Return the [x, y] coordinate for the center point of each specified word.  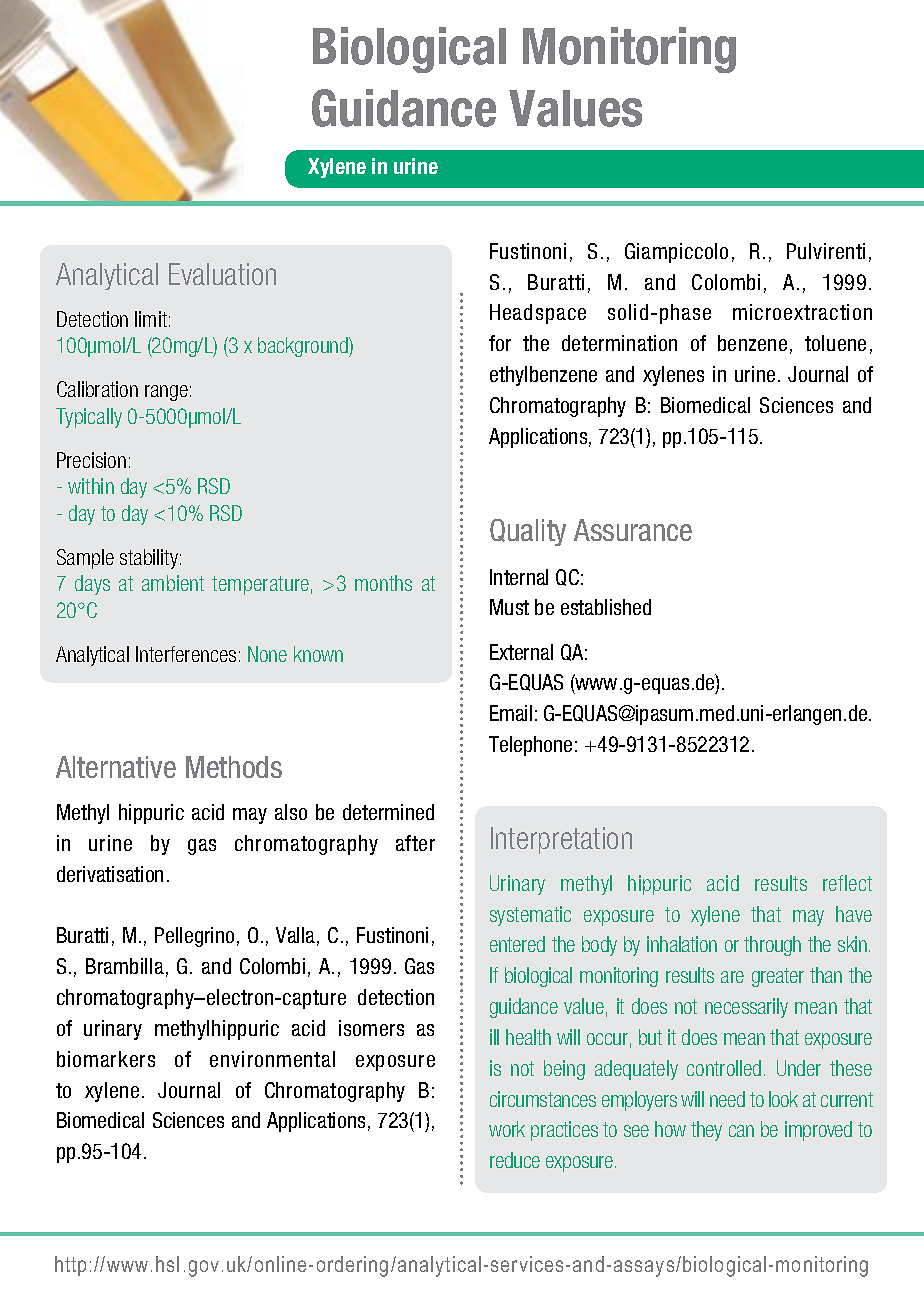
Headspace [538, 314]
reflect [847, 883]
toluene [835, 343]
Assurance [633, 530]
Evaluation [222, 274]
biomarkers [106, 1059]
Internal [519, 577]
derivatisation [110, 874]
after [415, 843]
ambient [173, 583]
